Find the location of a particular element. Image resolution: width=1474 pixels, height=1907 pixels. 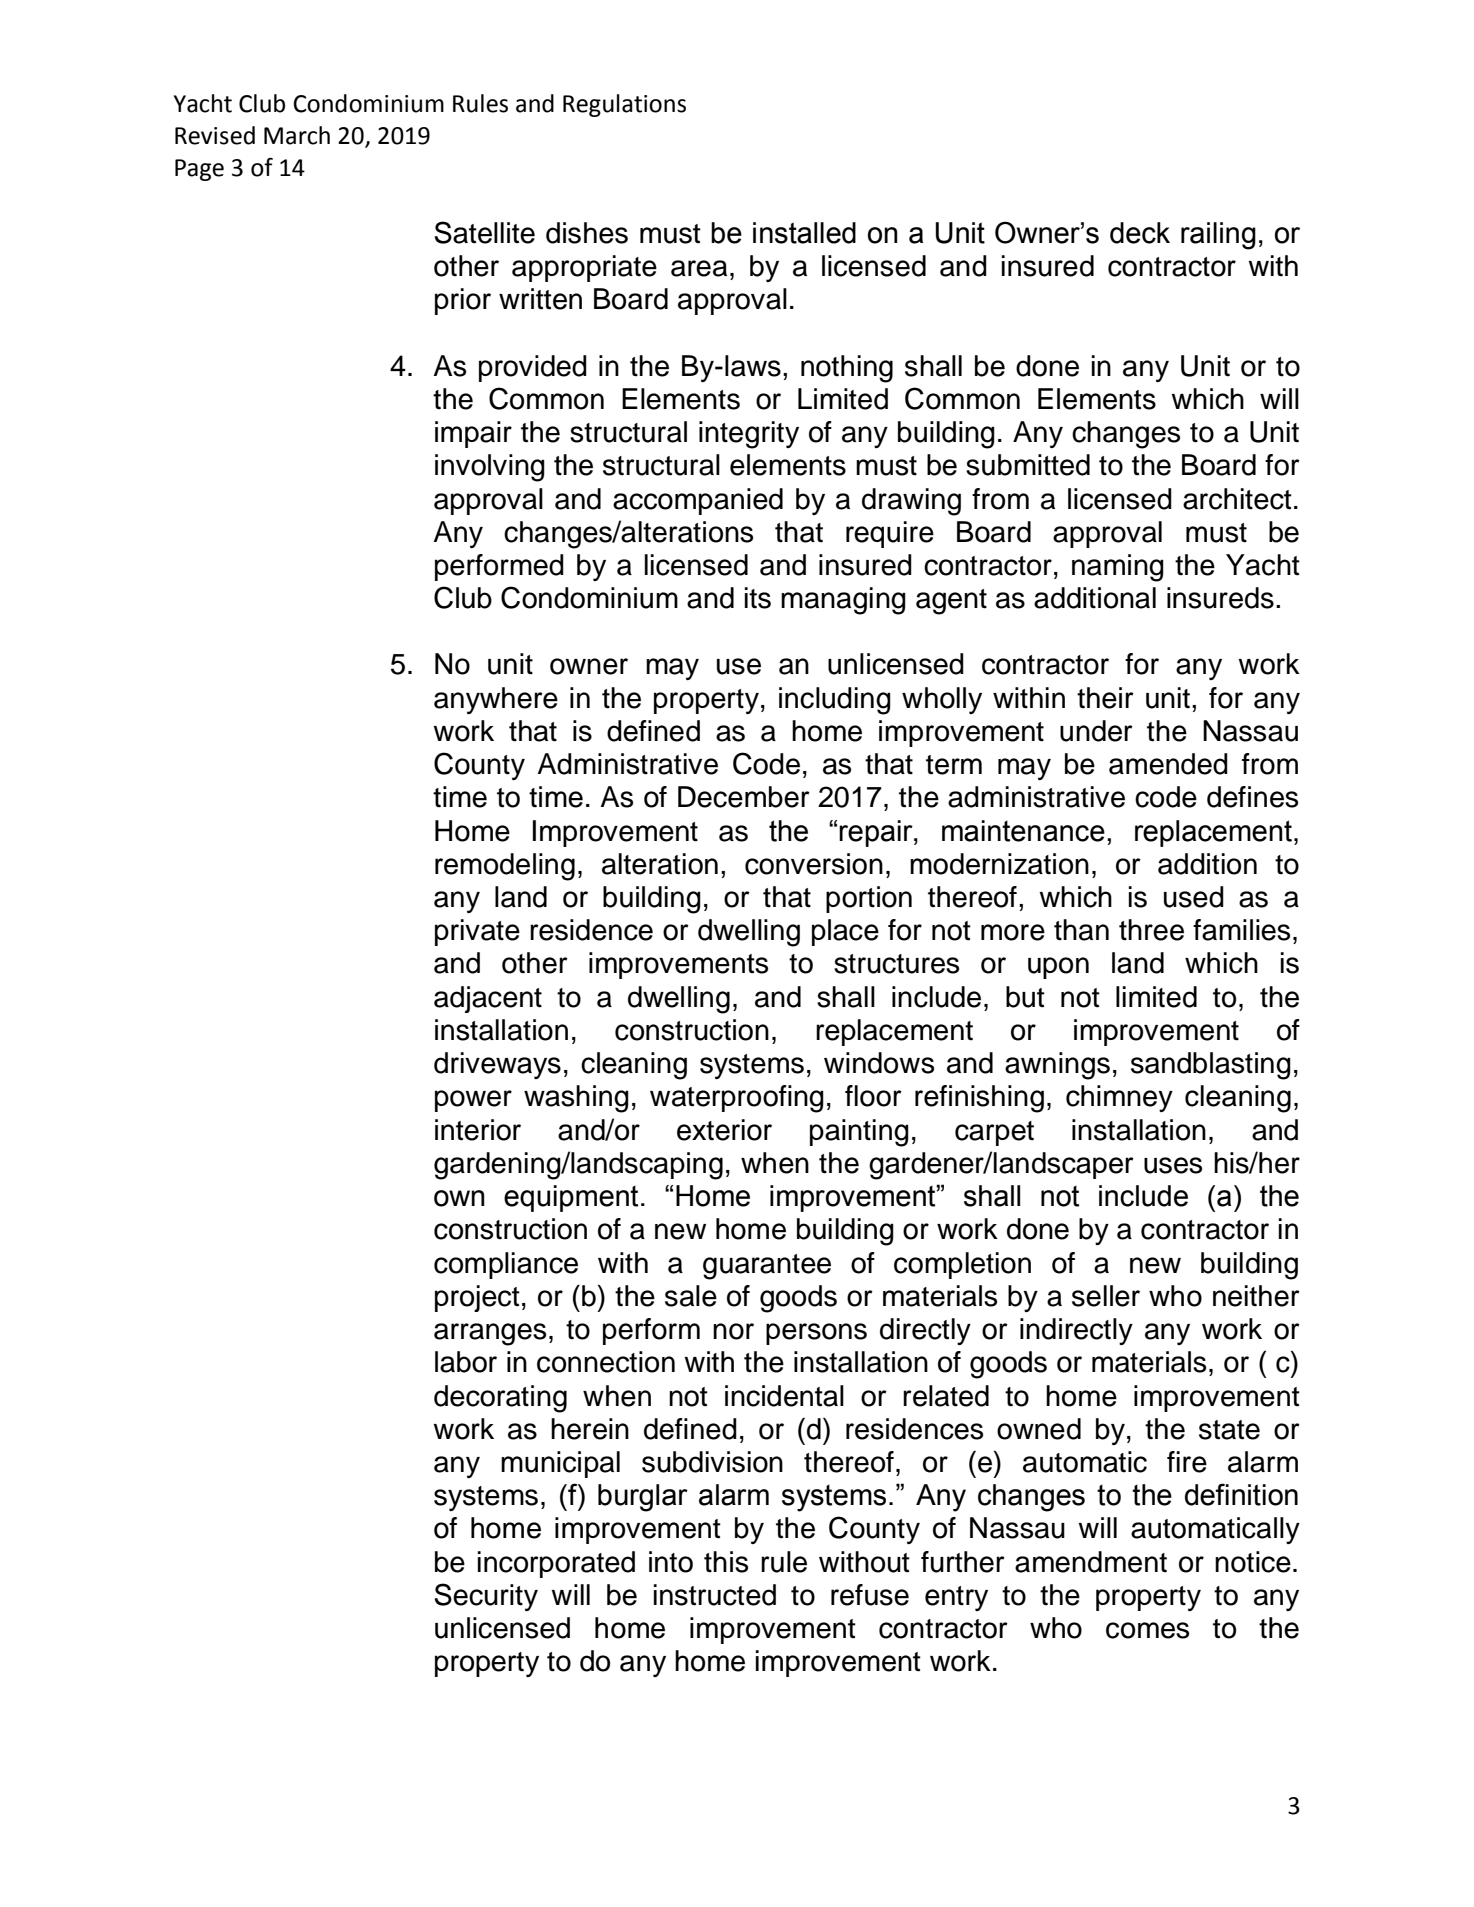

guarantee is located at coordinates (767, 1267).
